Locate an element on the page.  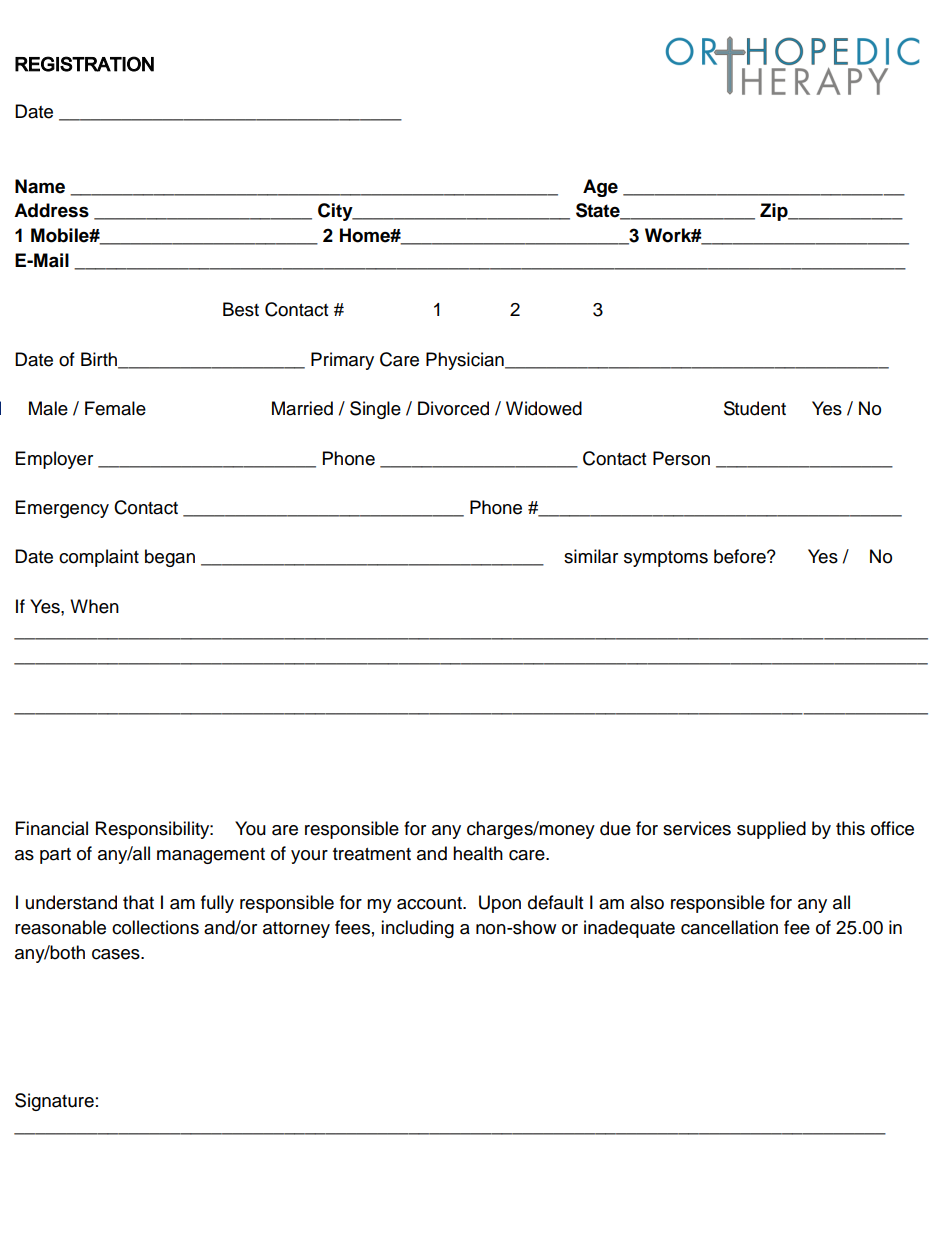
REGISTRATION is located at coordinates (84, 64).
